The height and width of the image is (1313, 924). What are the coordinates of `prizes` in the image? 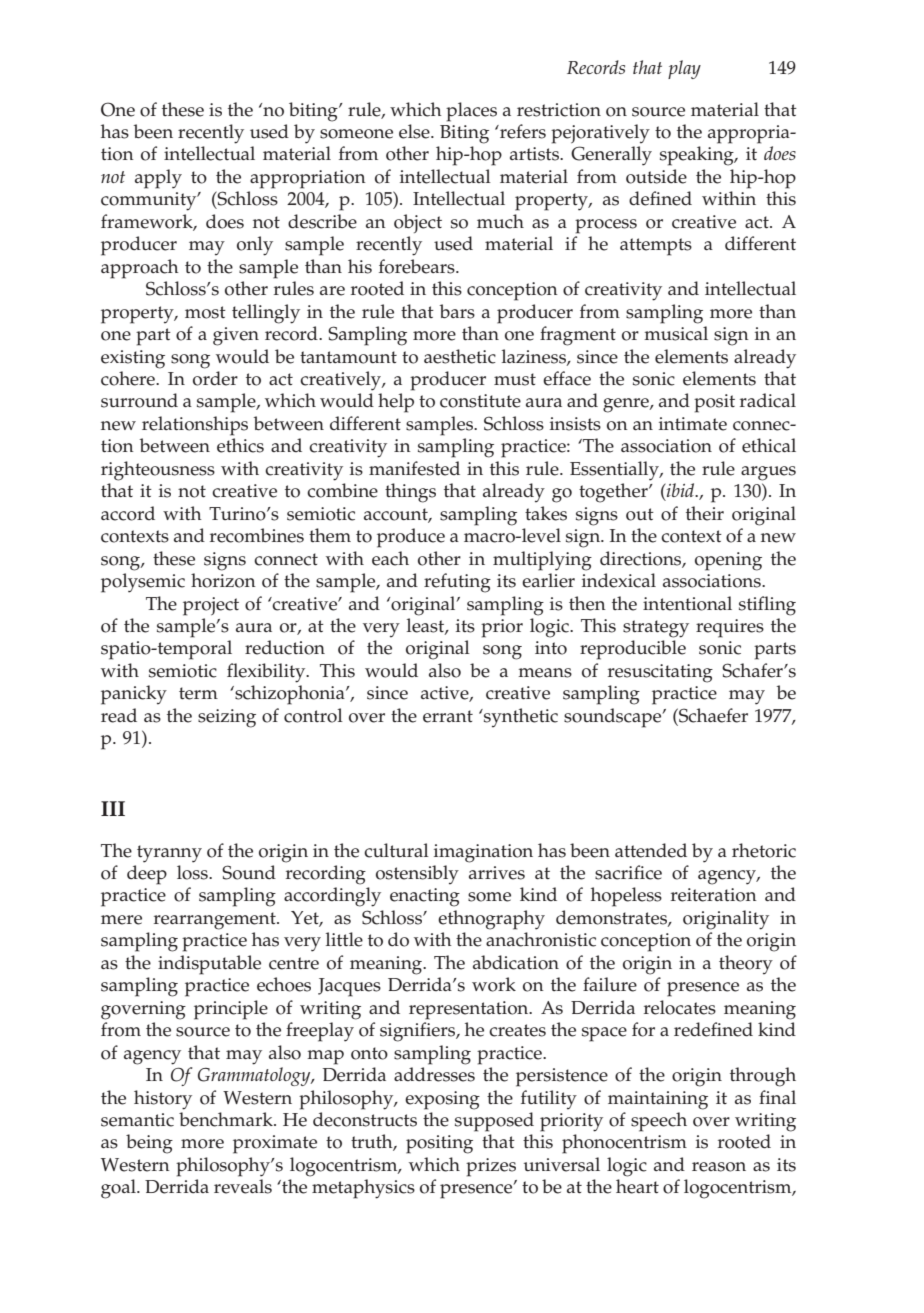 It's located at (491, 1167).
